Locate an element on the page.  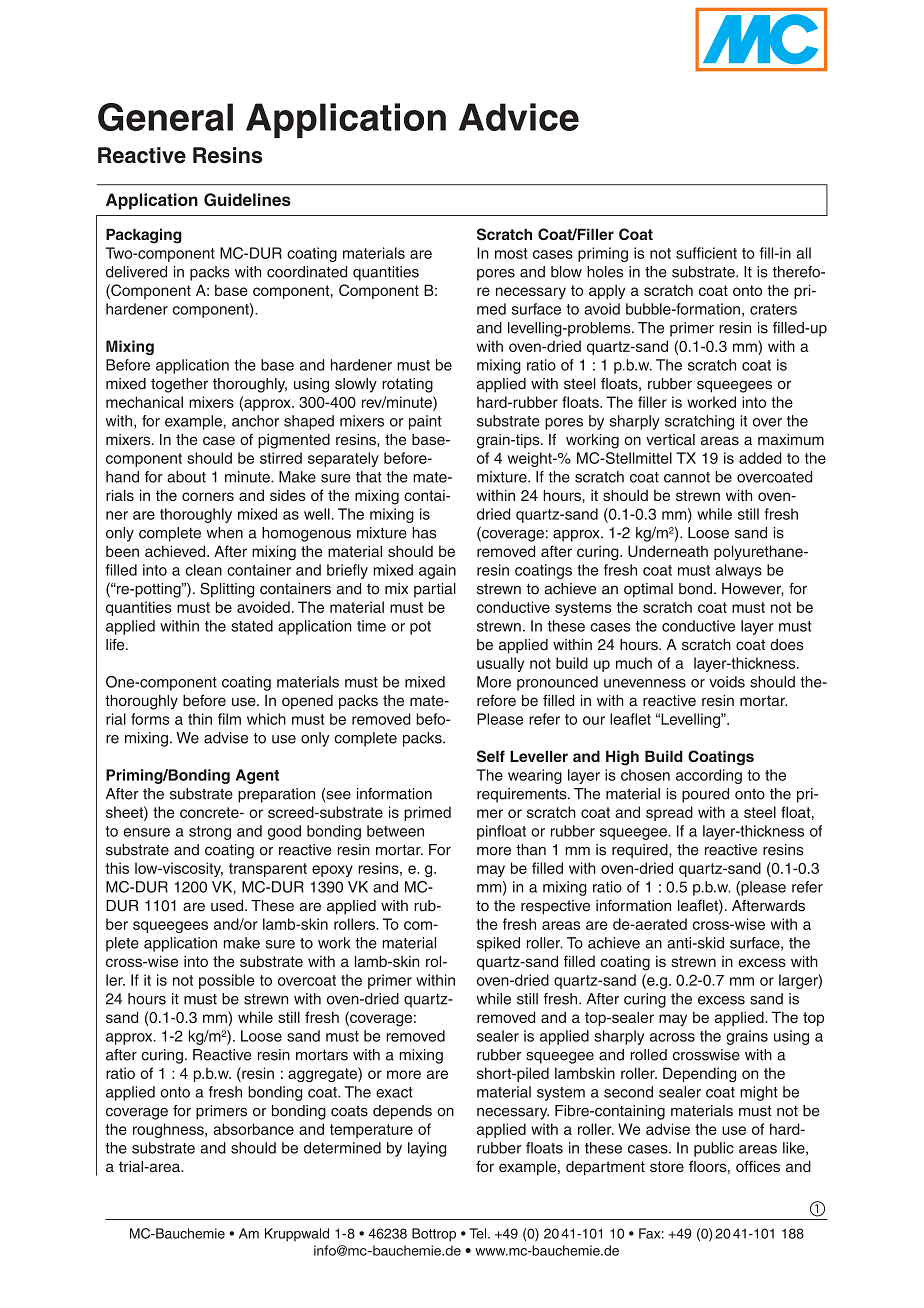
primed is located at coordinates (427, 813).
